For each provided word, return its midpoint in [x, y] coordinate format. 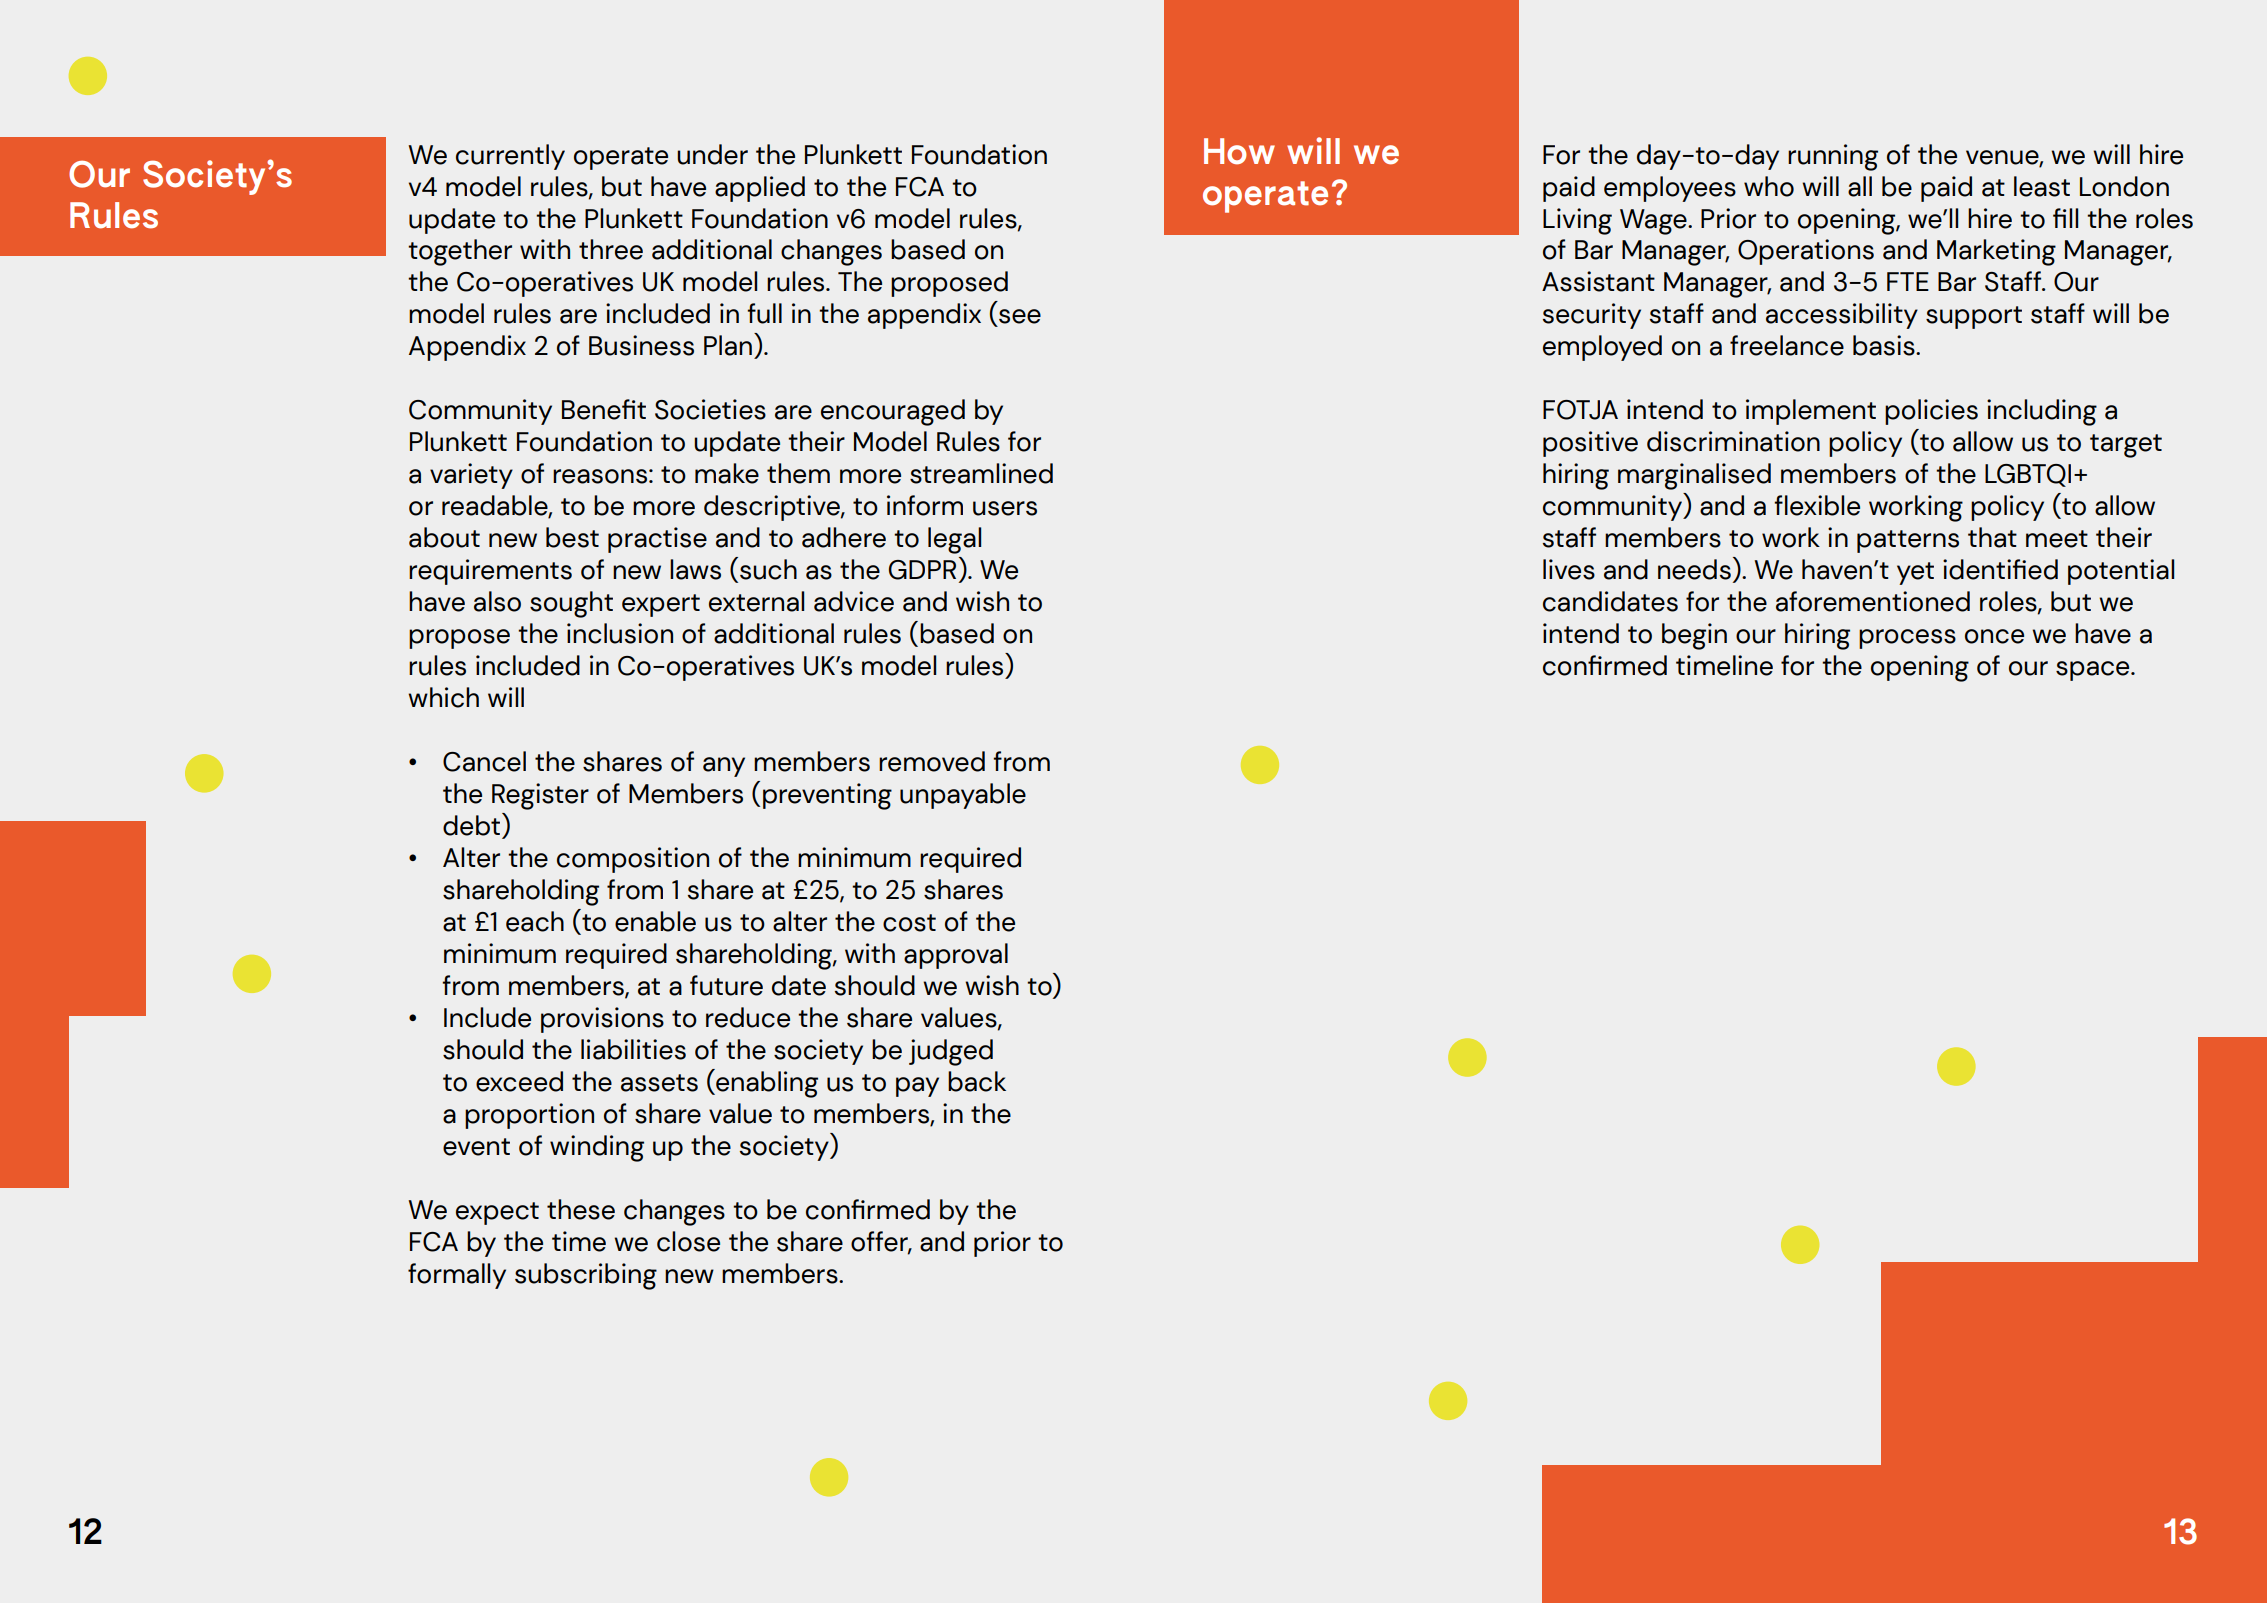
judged [951, 1052]
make [727, 473]
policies [1931, 412]
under [712, 154]
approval [956, 956]
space [2094, 671]
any [724, 767]
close [688, 1241]
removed [932, 761]
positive [1590, 444]
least [2042, 186]
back [977, 1081]
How [1239, 151]
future [726, 985]
